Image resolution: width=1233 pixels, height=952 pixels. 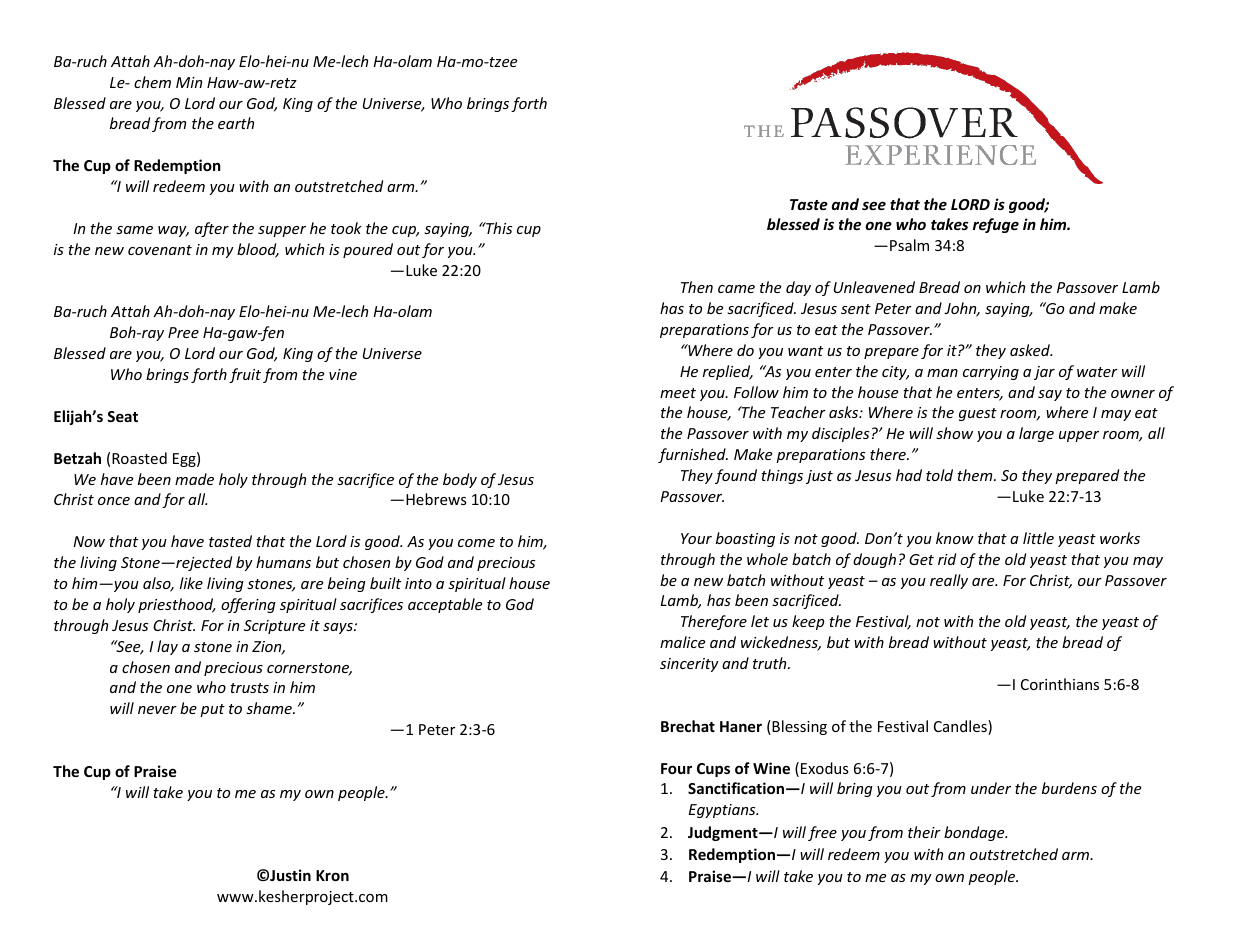 What do you see at coordinates (693, 455) in the screenshot?
I see `furnished` at bounding box center [693, 455].
